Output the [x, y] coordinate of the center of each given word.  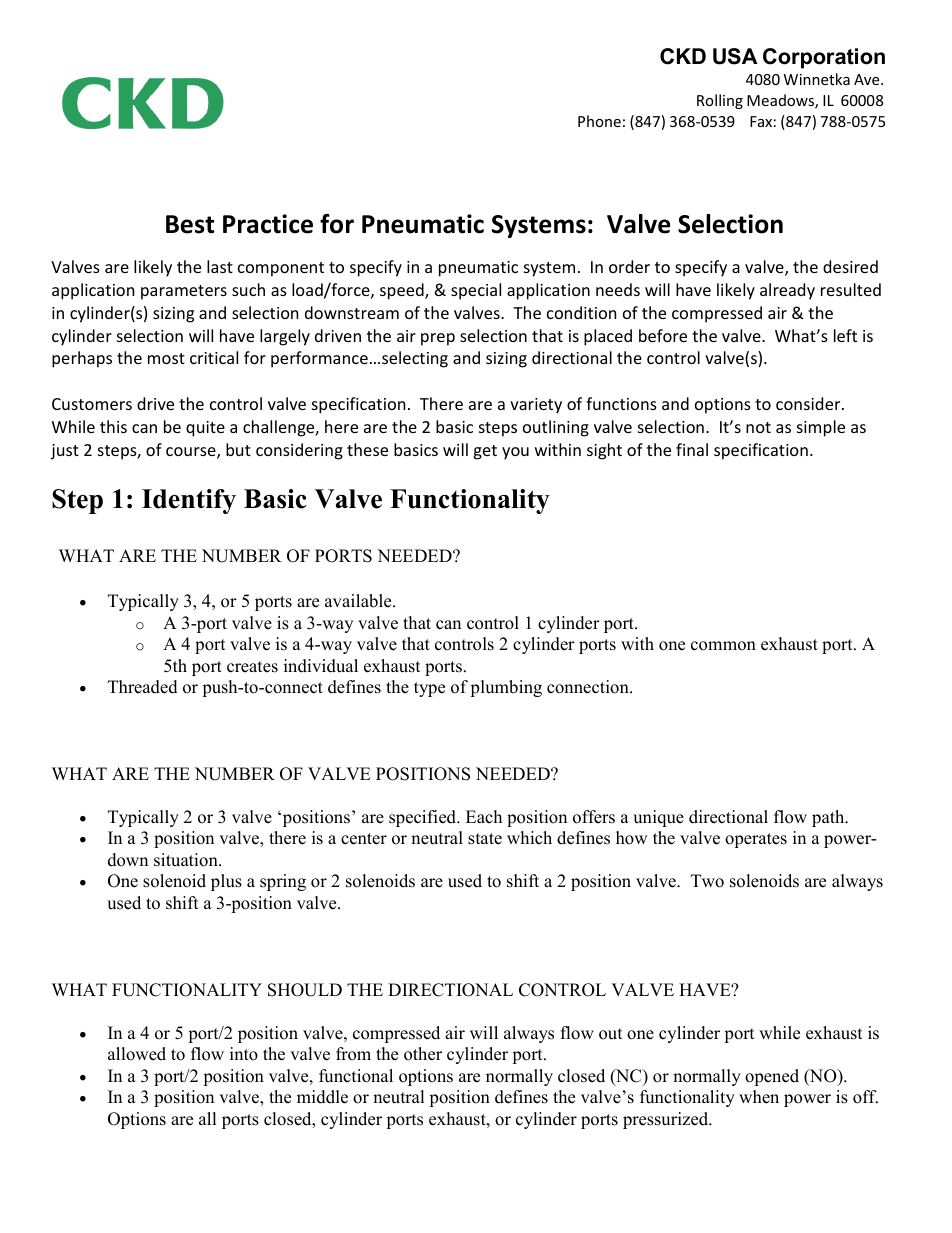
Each [484, 817]
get [485, 452]
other [423, 1054]
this [113, 426]
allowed [137, 1054]
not [758, 427]
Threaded [143, 687]
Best [190, 224]
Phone [599, 121]
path [829, 818]
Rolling [720, 101]
